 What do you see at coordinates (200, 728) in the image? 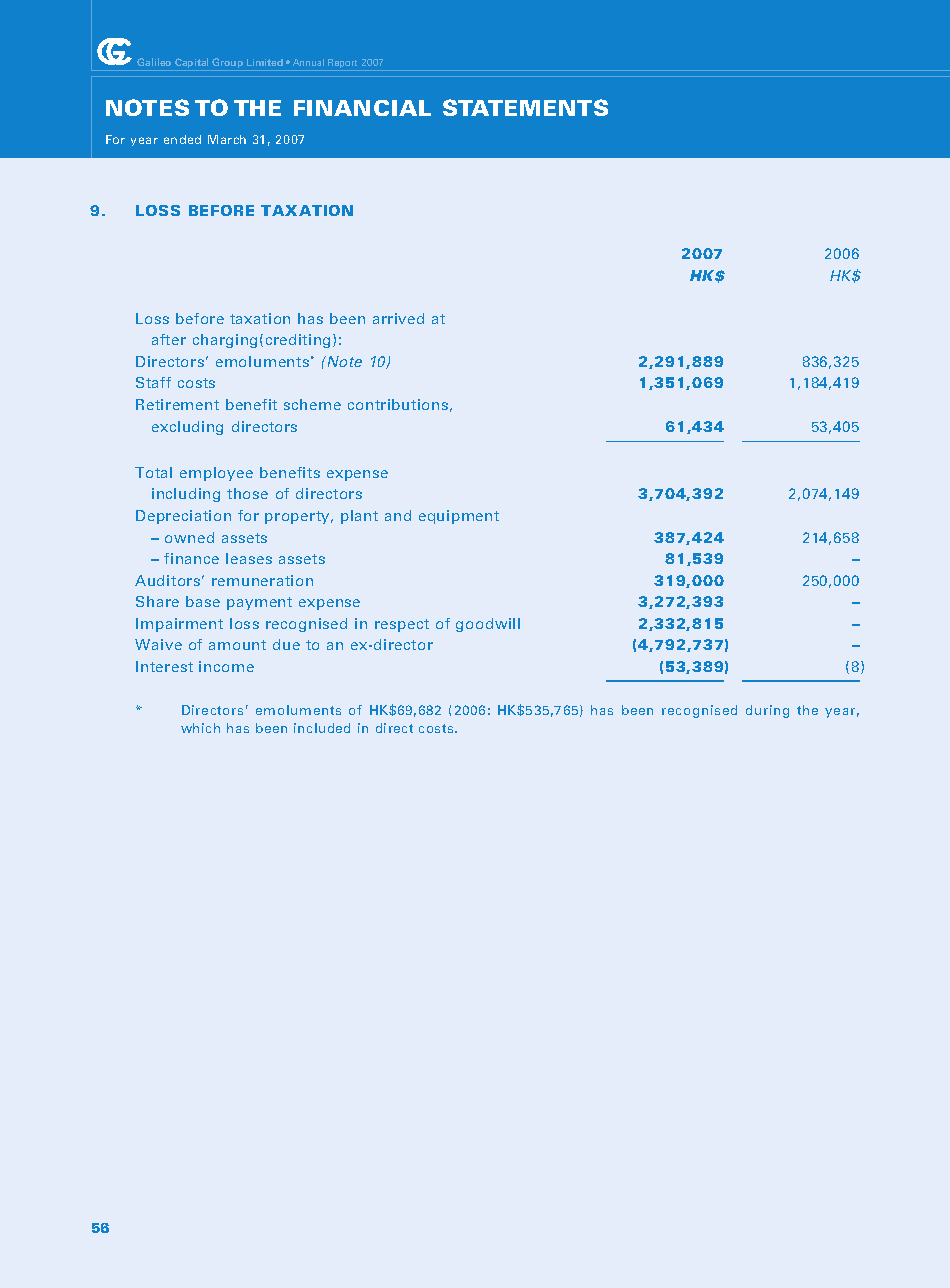
I see `which` at bounding box center [200, 728].
